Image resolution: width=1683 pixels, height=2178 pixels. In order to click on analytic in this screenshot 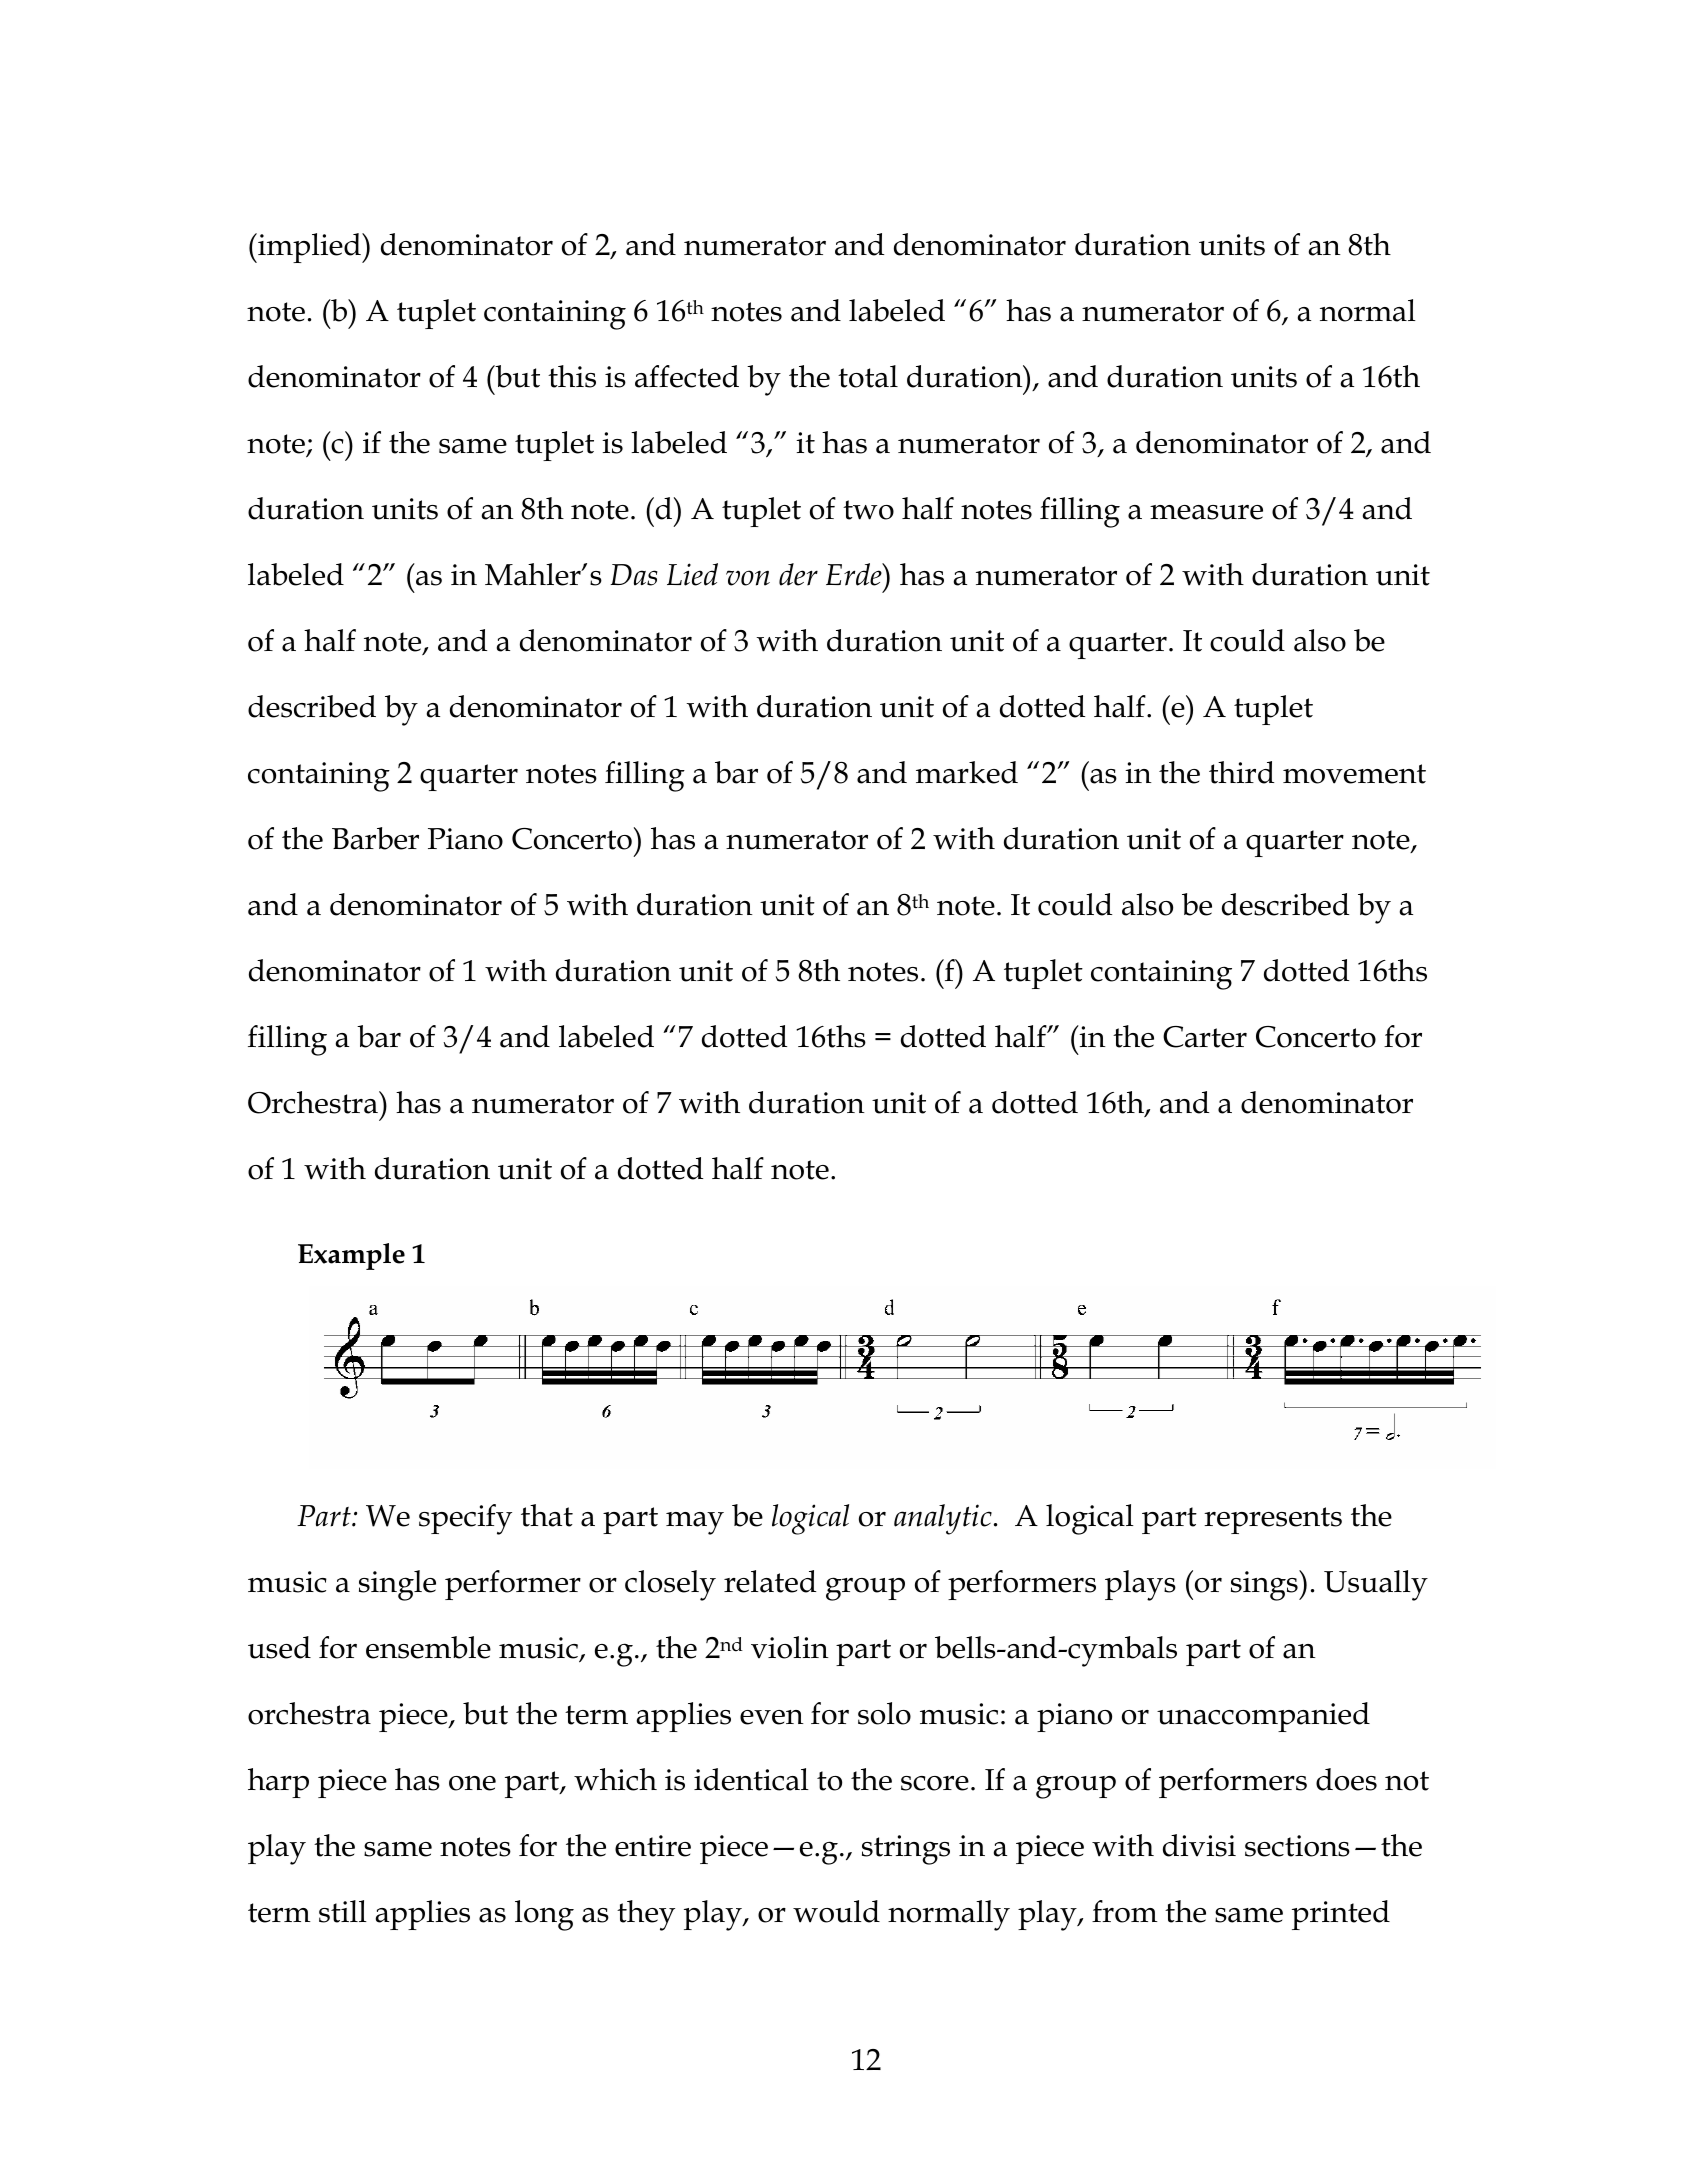, I will do `click(943, 1519)`.
